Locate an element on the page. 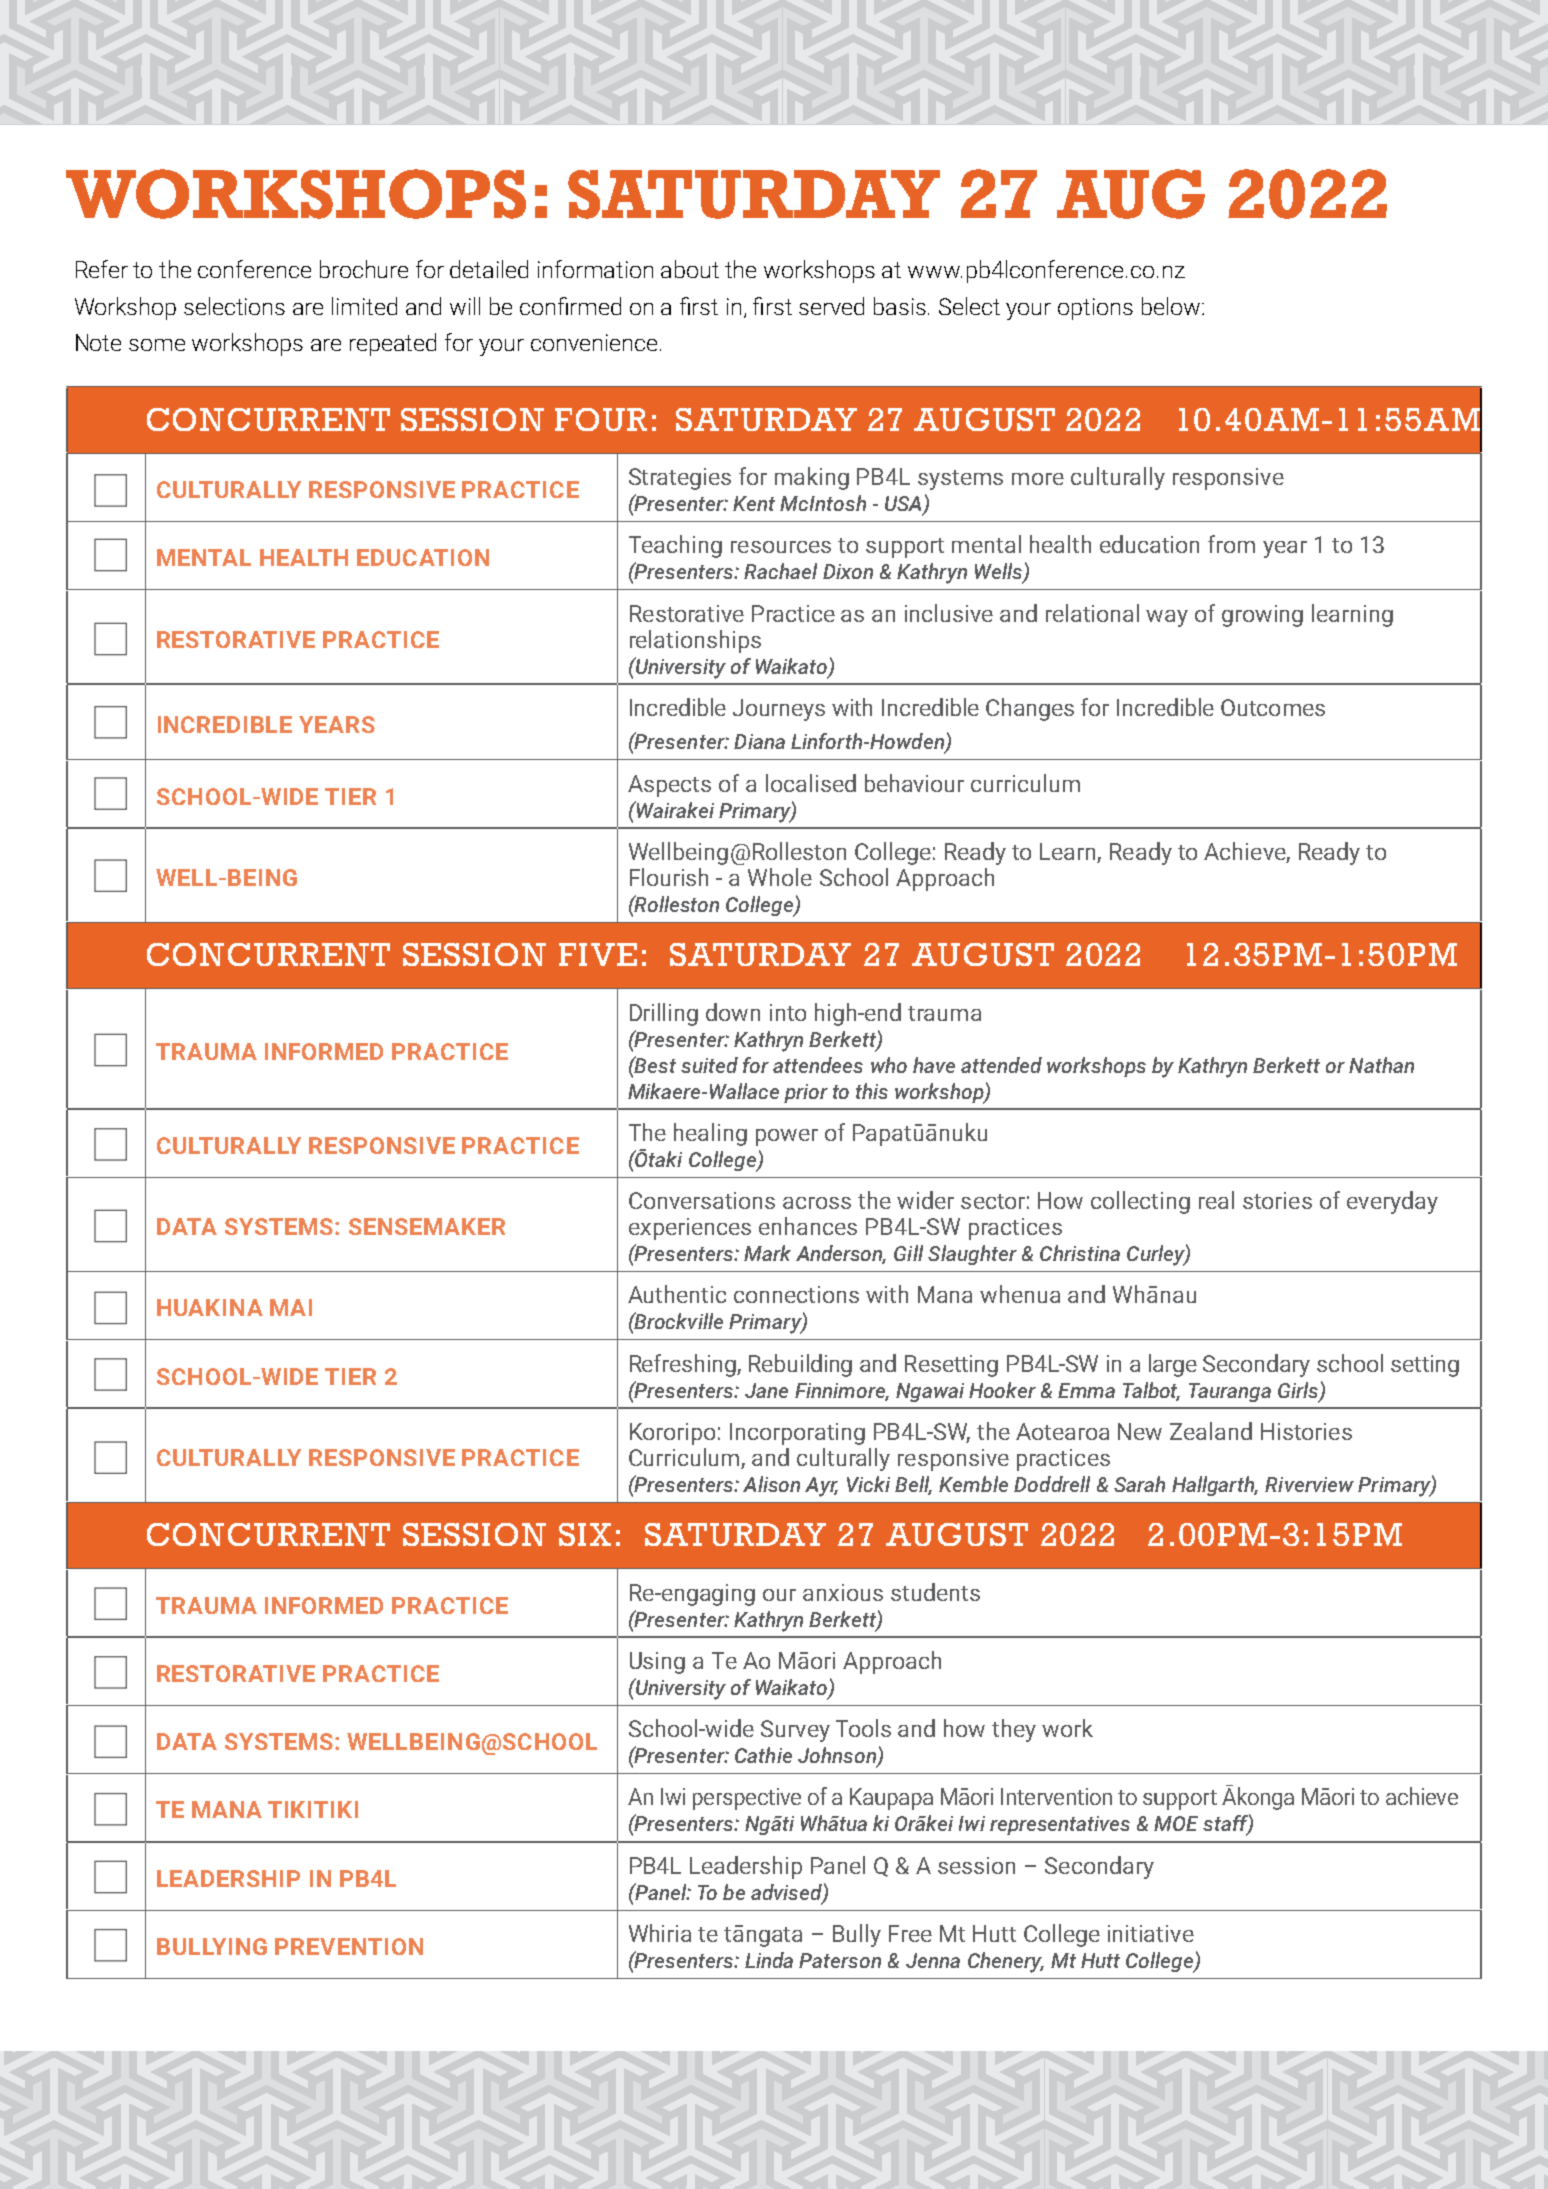 The image size is (1548, 2189). real is located at coordinates (1216, 1200).
